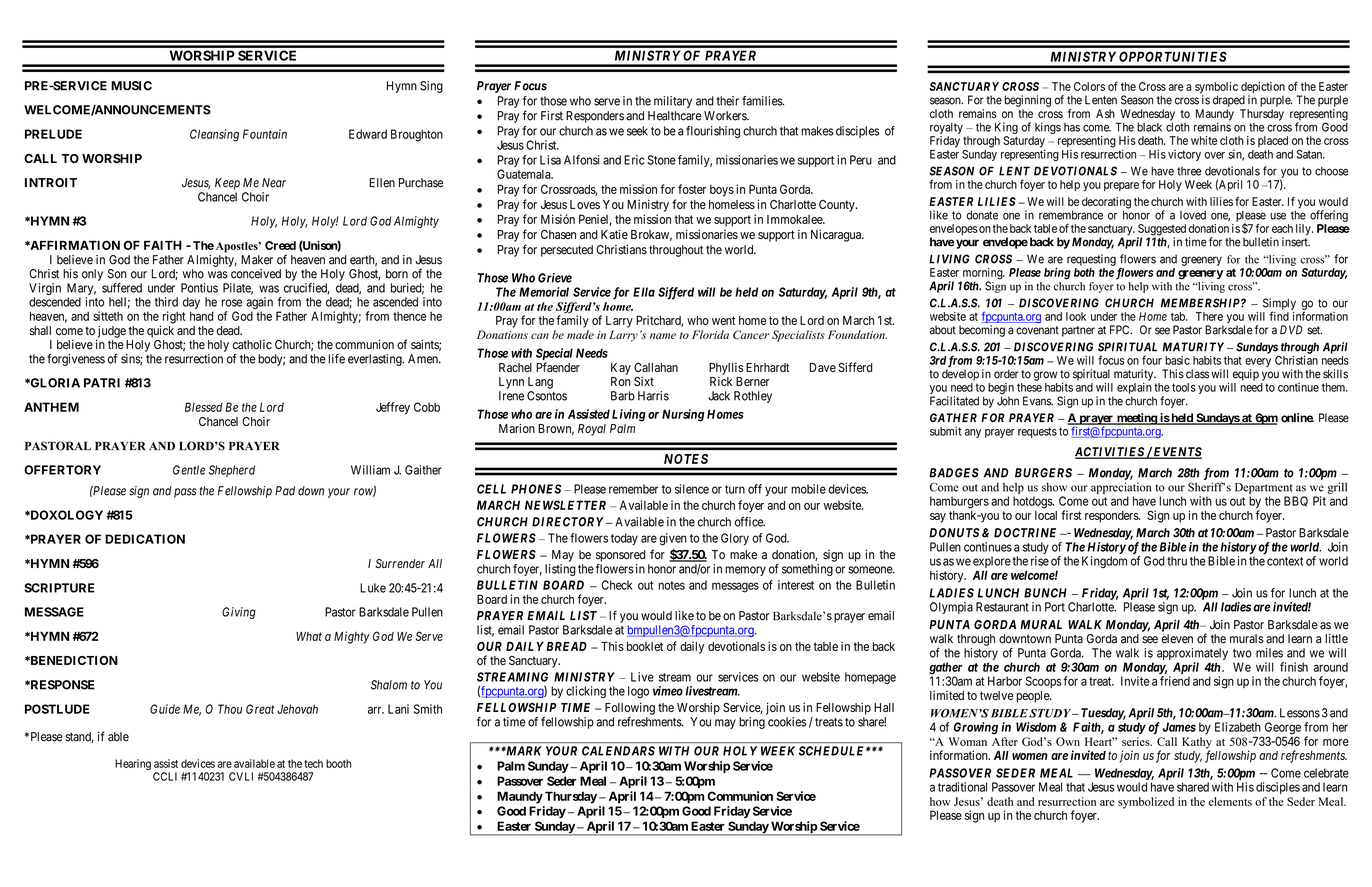 This screenshot has width=1372, height=887. Describe the element at coordinates (189, 470) in the screenshot. I see `Gentle` at that location.
